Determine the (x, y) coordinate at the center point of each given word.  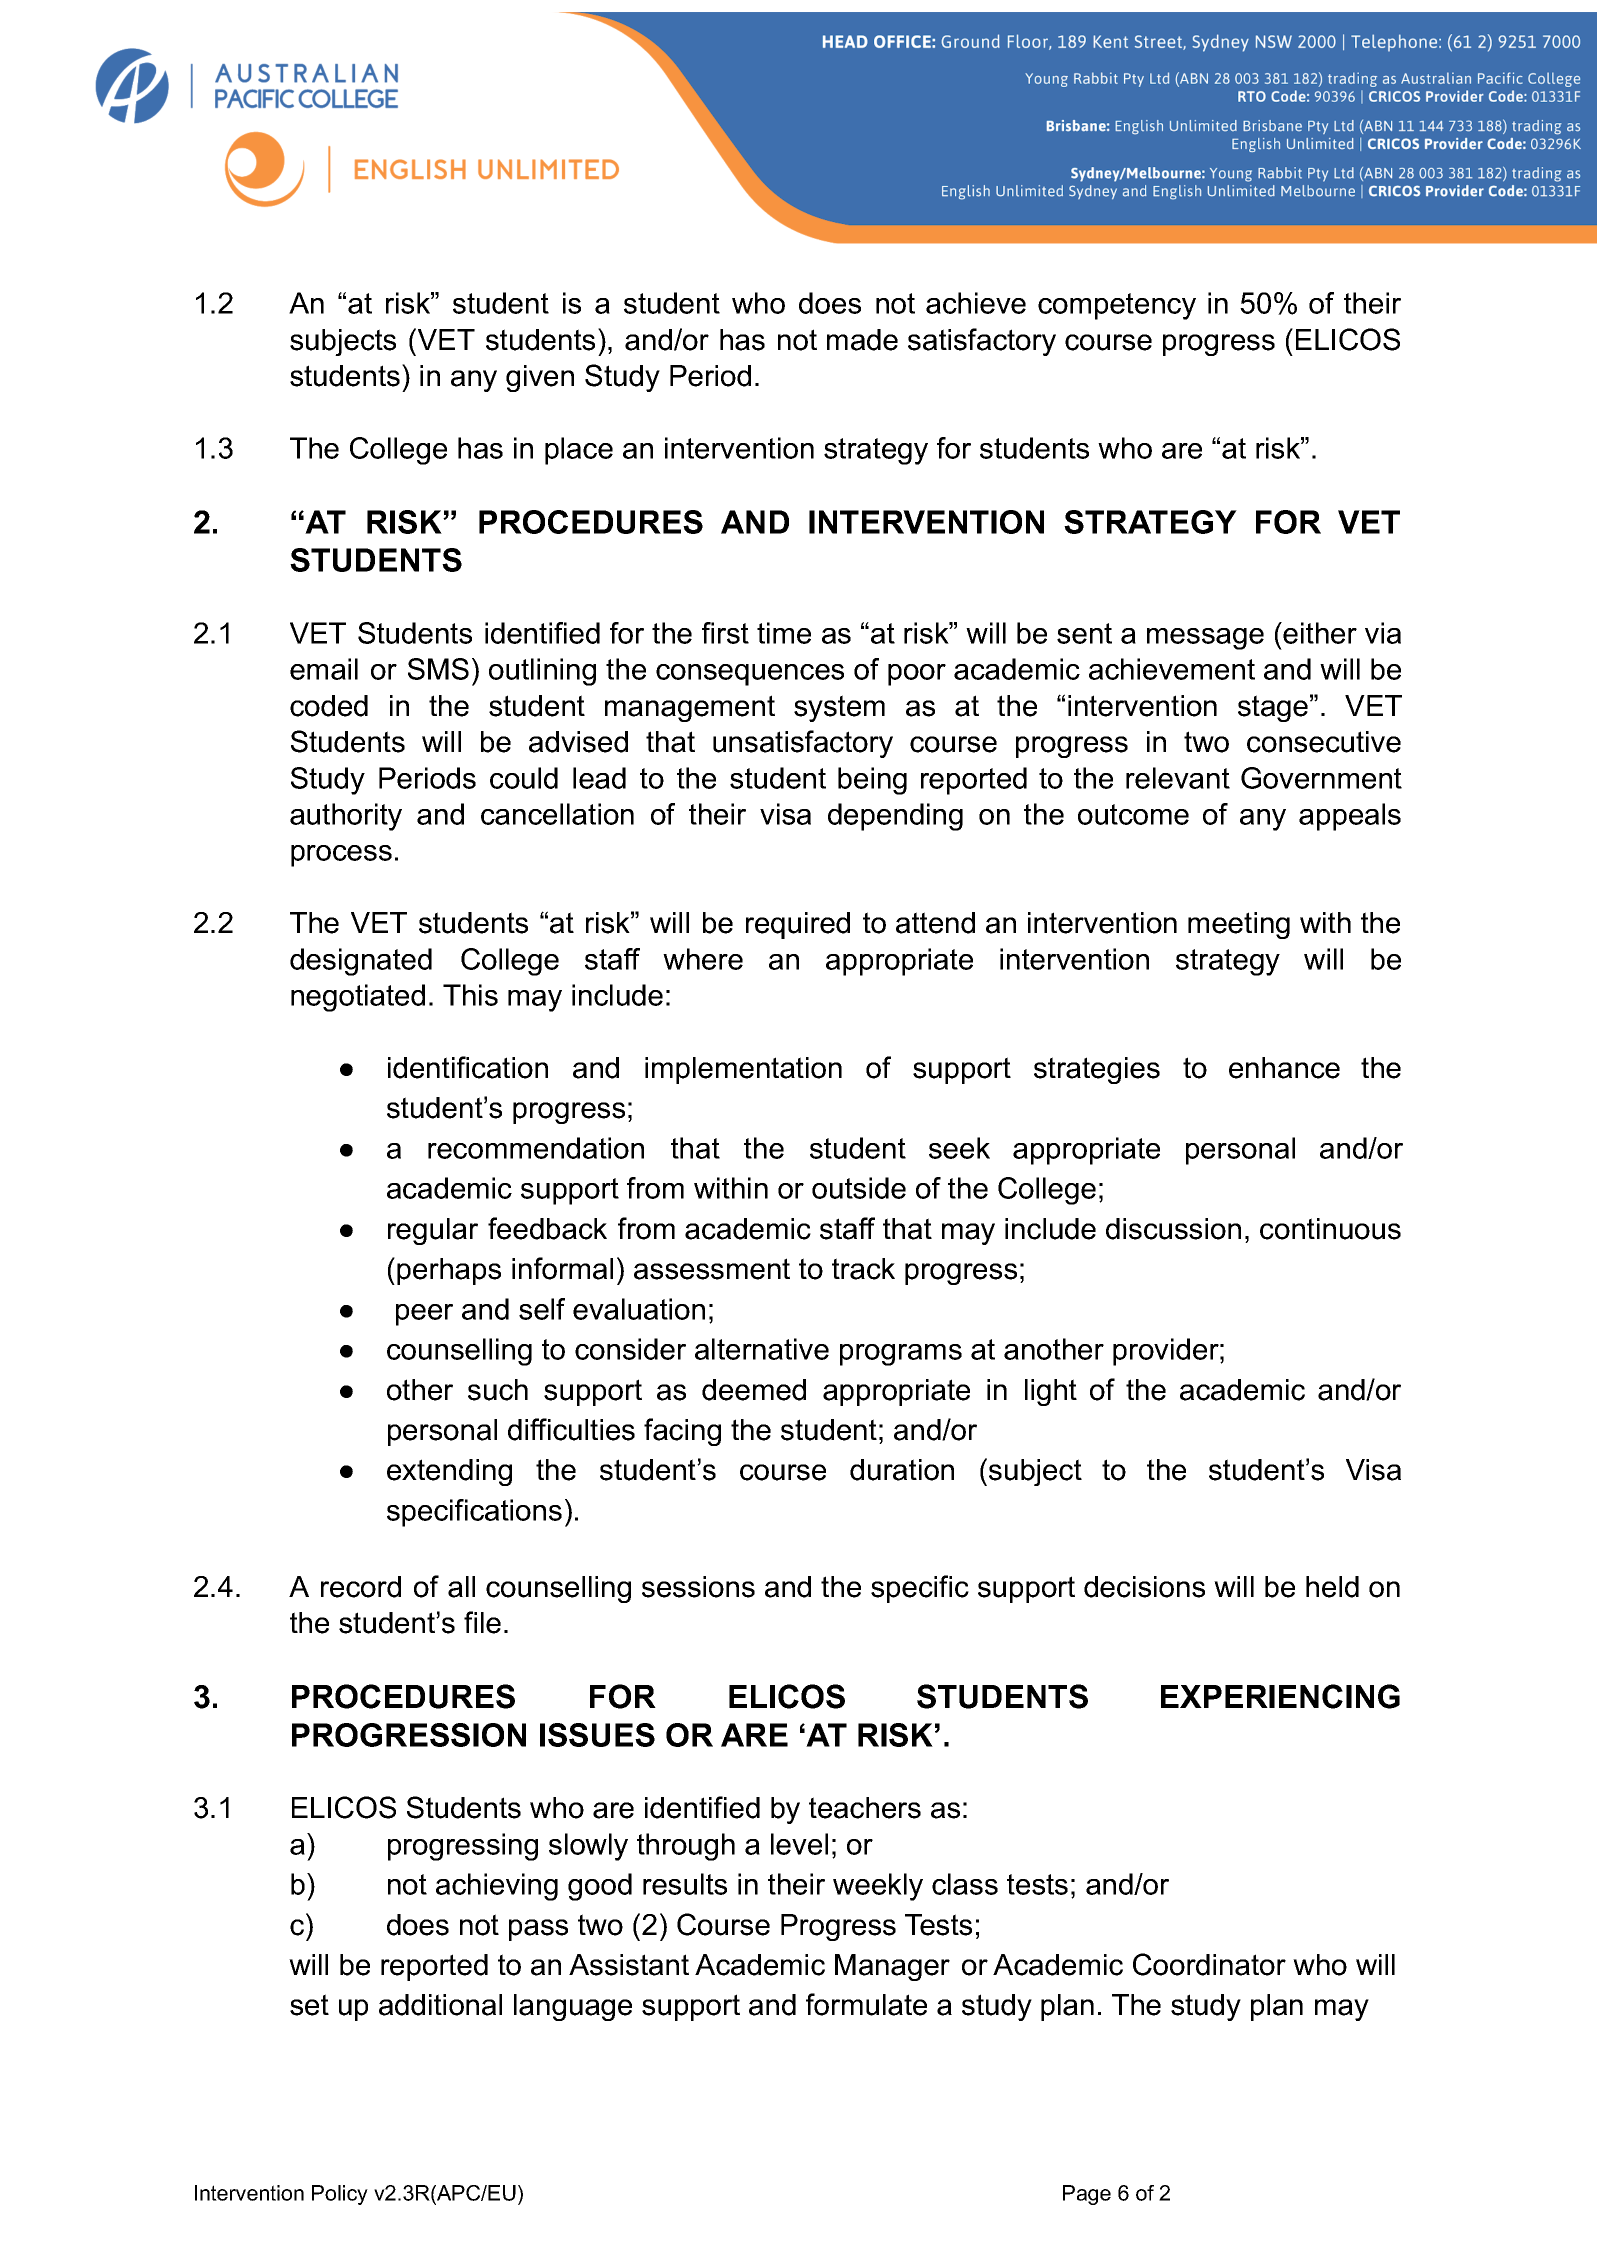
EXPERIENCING (1280, 1696)
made (862, 340)
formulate (866, 2004)
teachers (865, 1808)
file (482, 1622)
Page (1087, 2195)
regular (433, 1231)
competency (1117, 306)
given (540, 378)
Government (1321, 778)
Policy (340, 2195)
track (863, 1269)
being (872, 781)
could (524, 778)
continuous (1330, 1229)
